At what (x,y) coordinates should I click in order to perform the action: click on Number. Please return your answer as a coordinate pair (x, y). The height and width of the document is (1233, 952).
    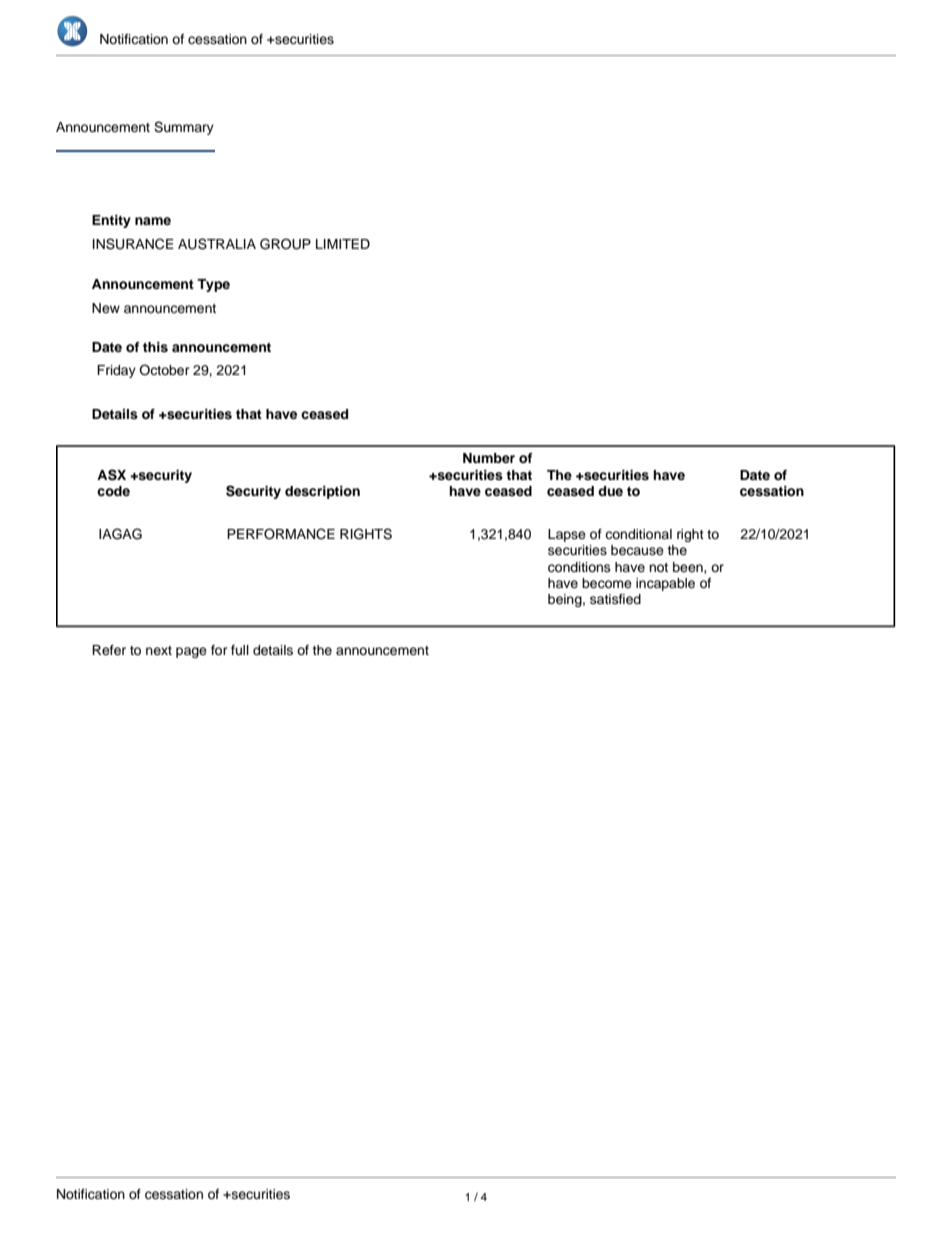
    Looking at the image, I should click on (489, 458).
